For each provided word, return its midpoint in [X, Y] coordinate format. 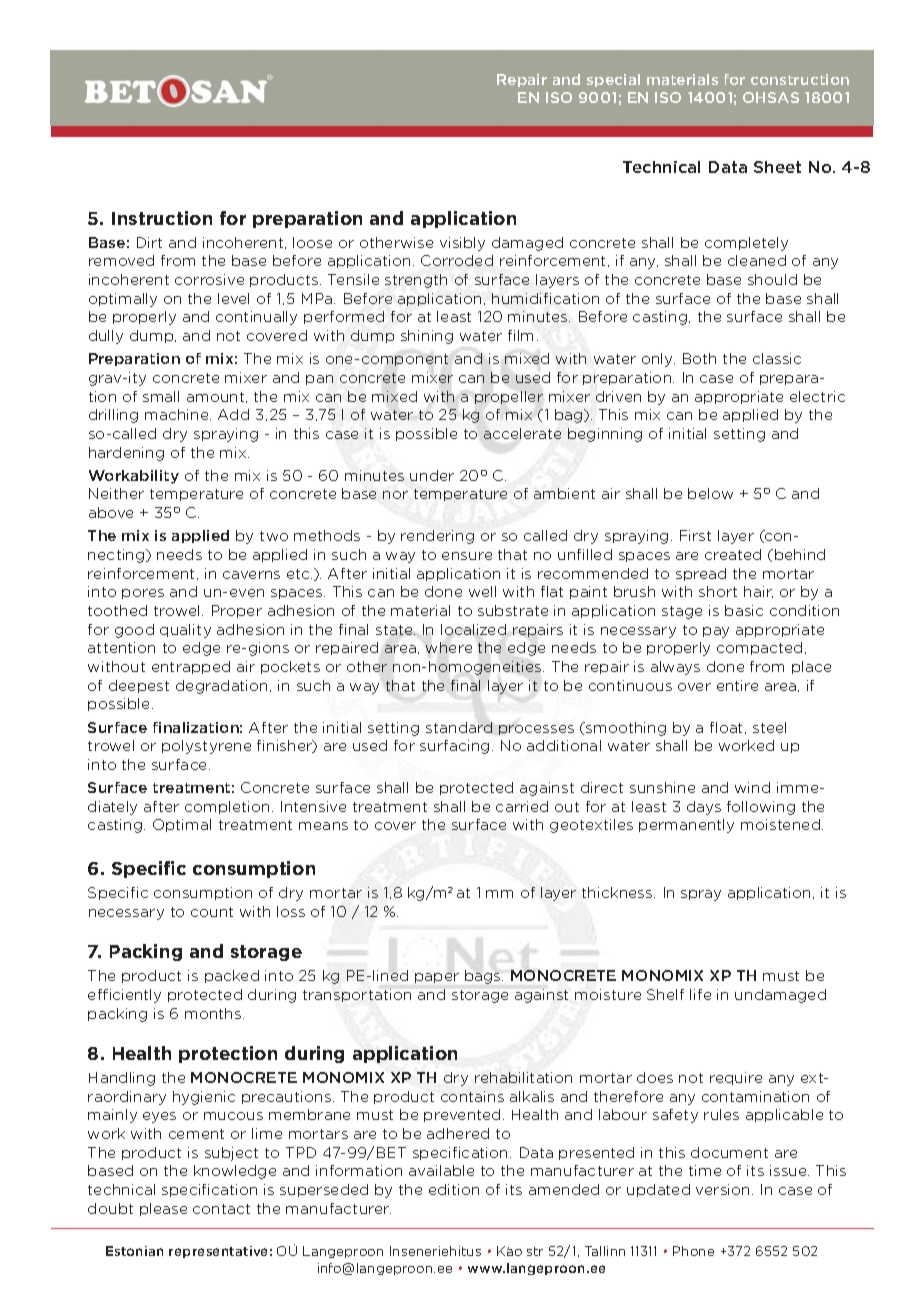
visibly [462, 244]
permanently [686, 826]
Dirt [149, 242]
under [432, 475]
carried [522, 806]
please [163, 1209]
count [212, 912]
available [441, 1170]
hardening [126, 454]
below [710, 493]
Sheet [777, 167]
